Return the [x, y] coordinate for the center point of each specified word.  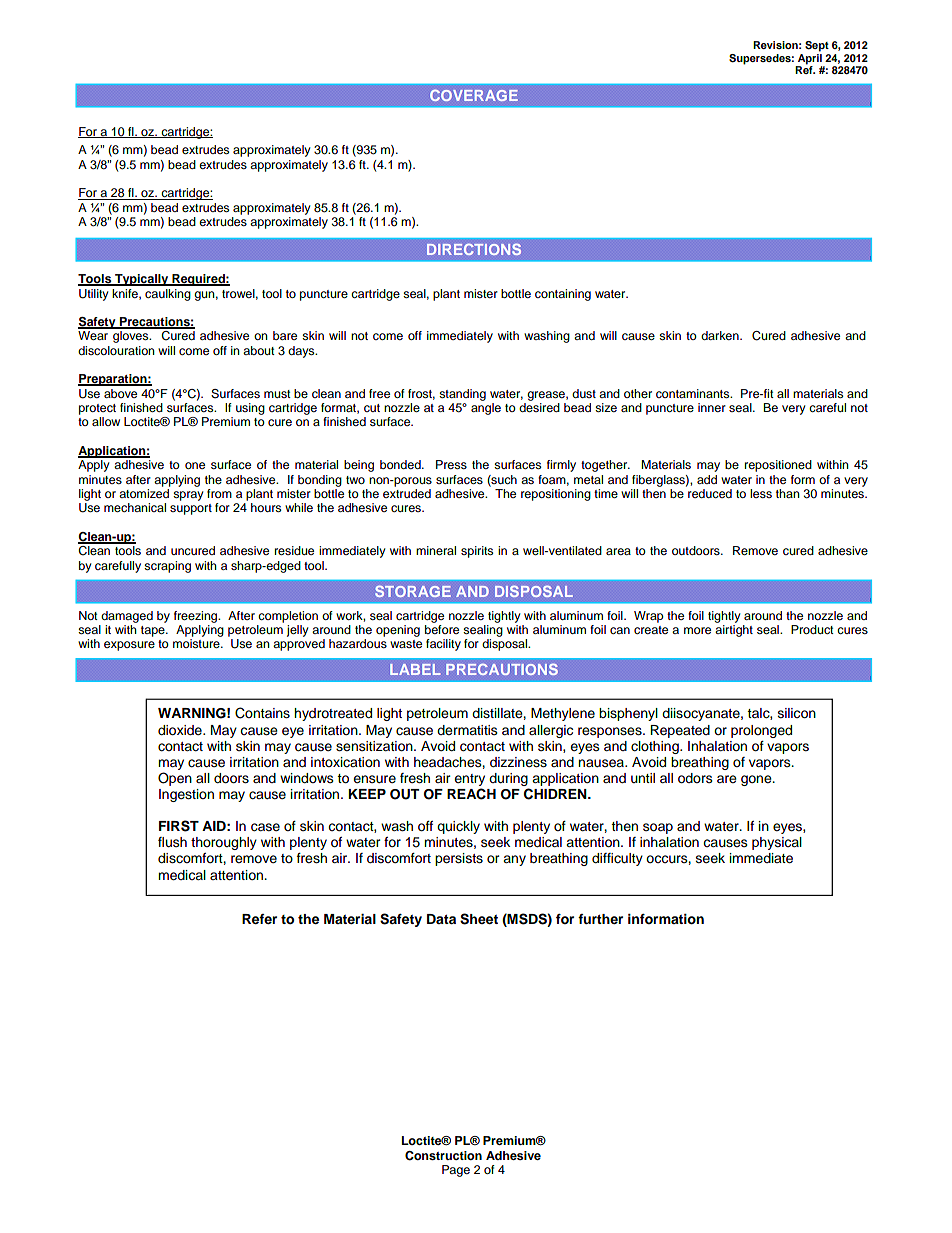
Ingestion [186, 795]
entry [469, 780]
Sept [817, 46]
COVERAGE [474, 95]
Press [451, 464]
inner [712, 407]
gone [757, 780]
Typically [142, 280]
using [250, 409]
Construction [443, 1156]
